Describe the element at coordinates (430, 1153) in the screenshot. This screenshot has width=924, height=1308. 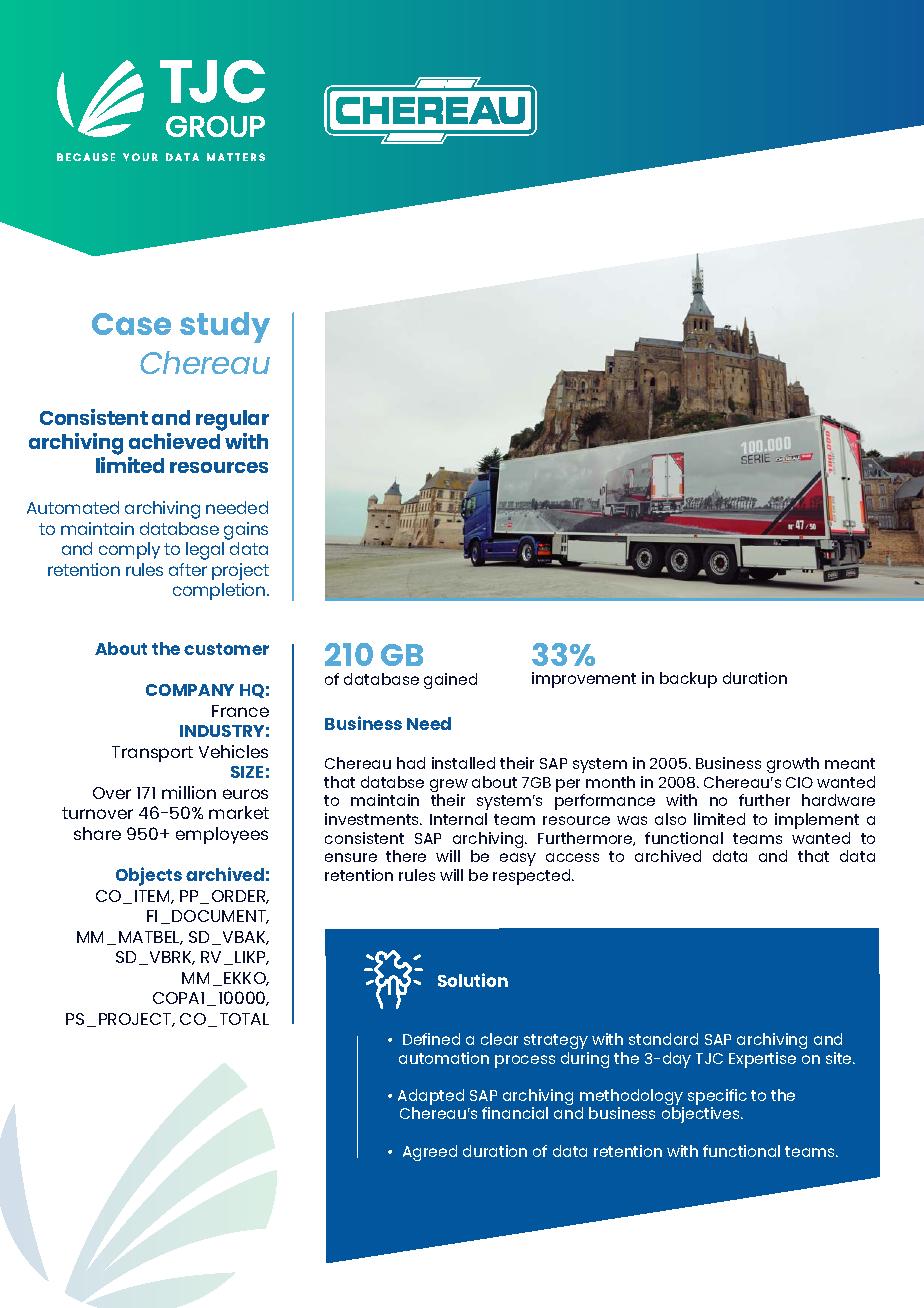
I see `Agreed` at that location.
